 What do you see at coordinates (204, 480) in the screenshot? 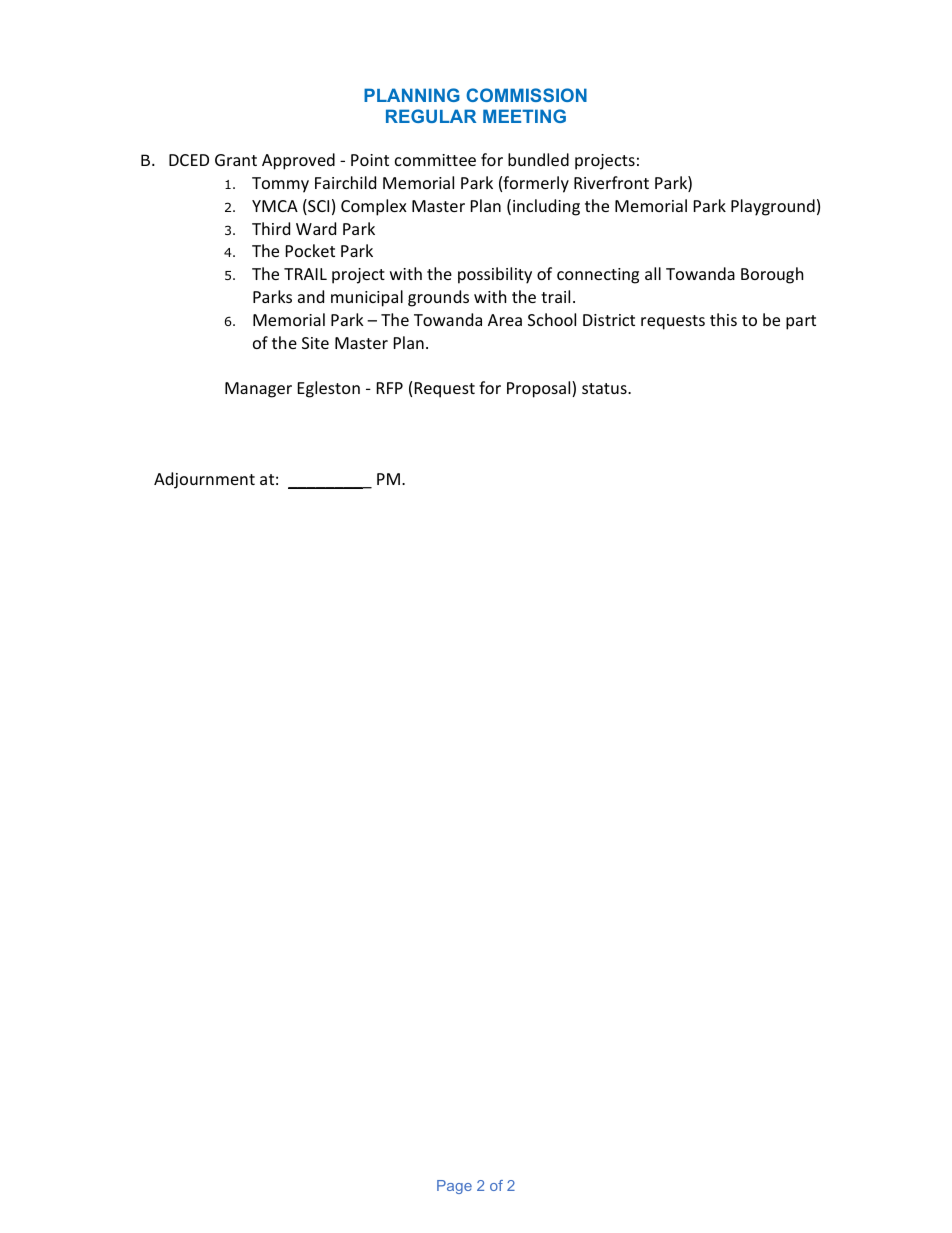
I see `Adjournment` at bounding box center [204, 480].
